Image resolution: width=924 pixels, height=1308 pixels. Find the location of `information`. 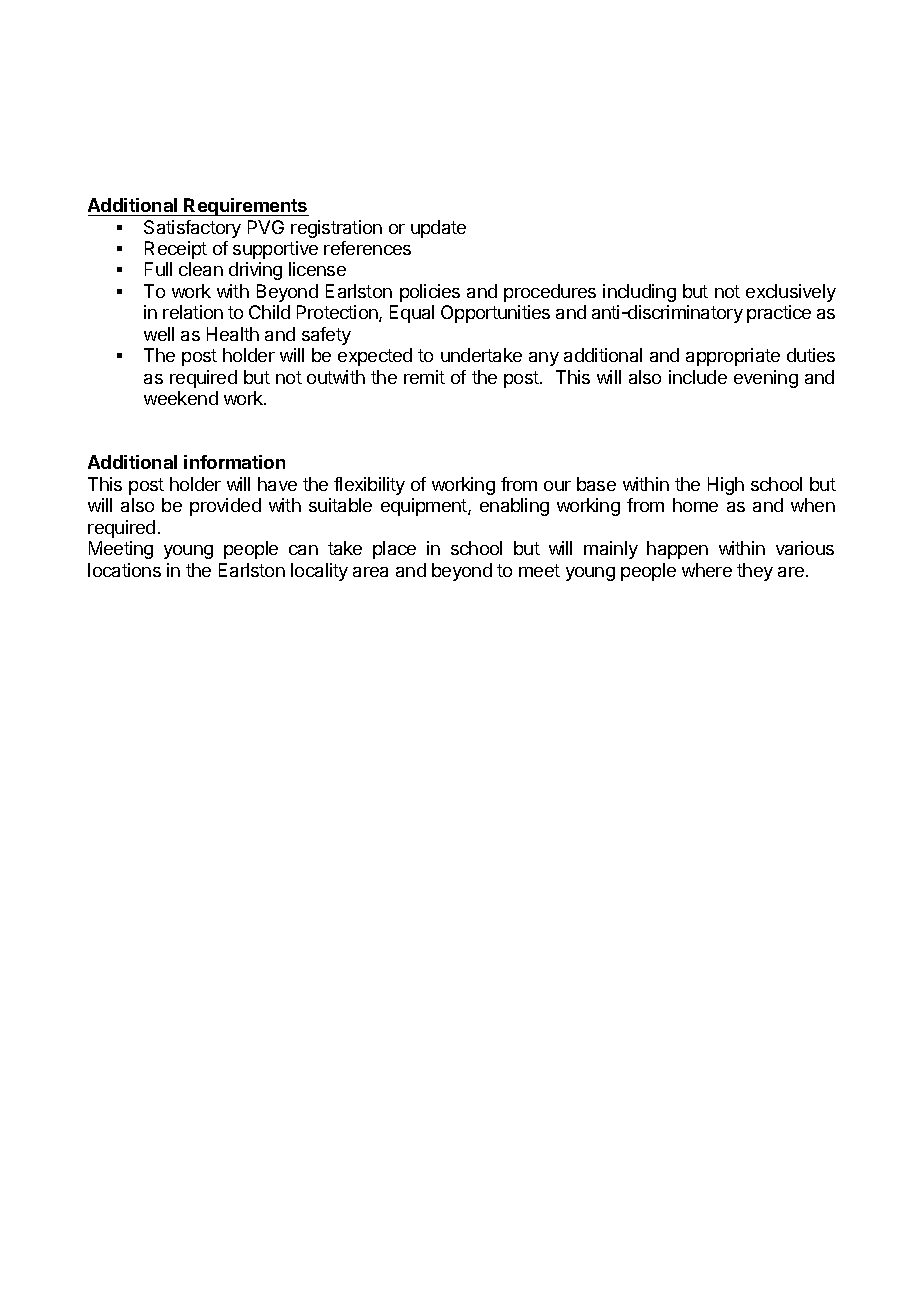

information is located at coordinates (234, 462).
